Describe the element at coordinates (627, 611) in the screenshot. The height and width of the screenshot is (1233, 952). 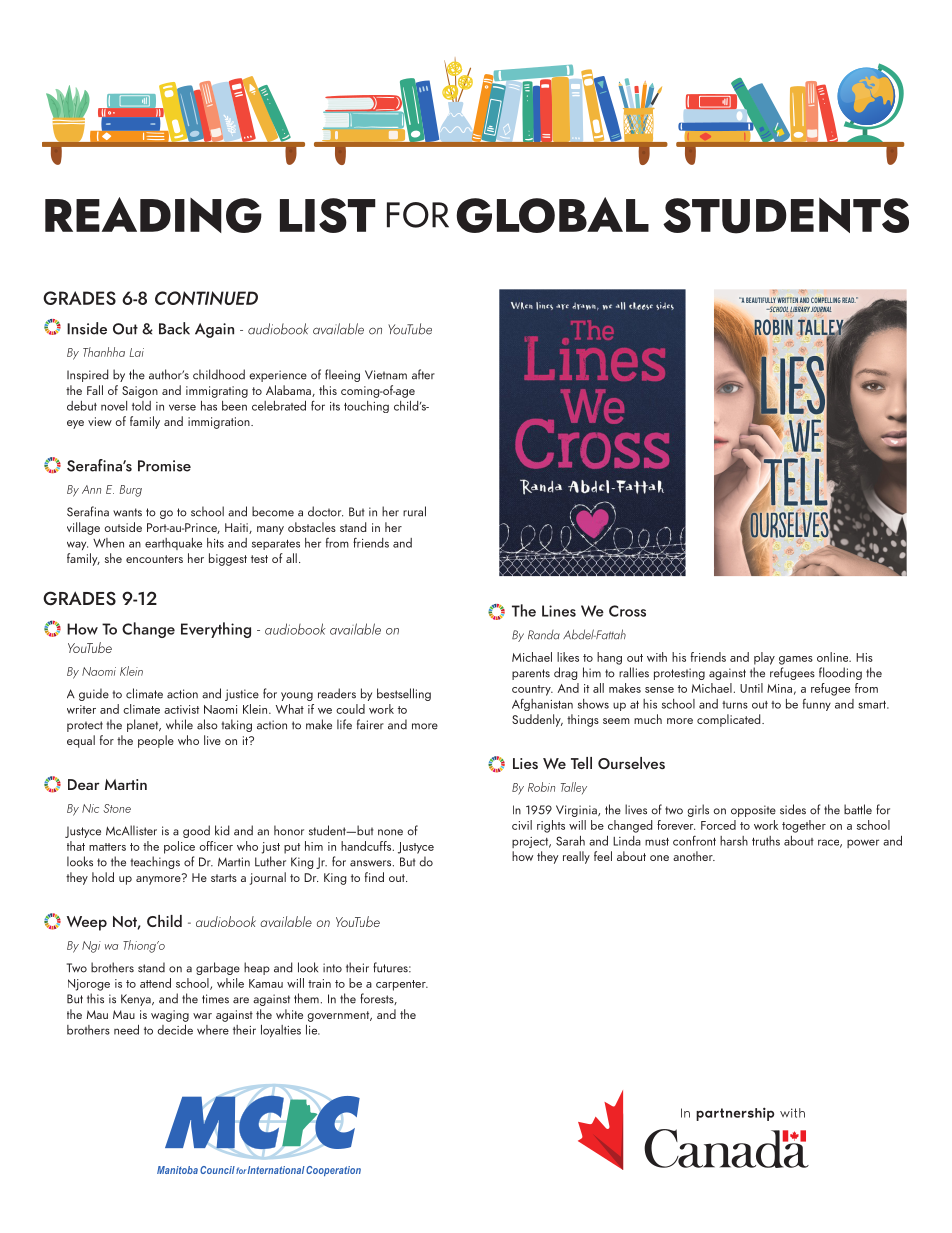
I see `Cross` at that location.
